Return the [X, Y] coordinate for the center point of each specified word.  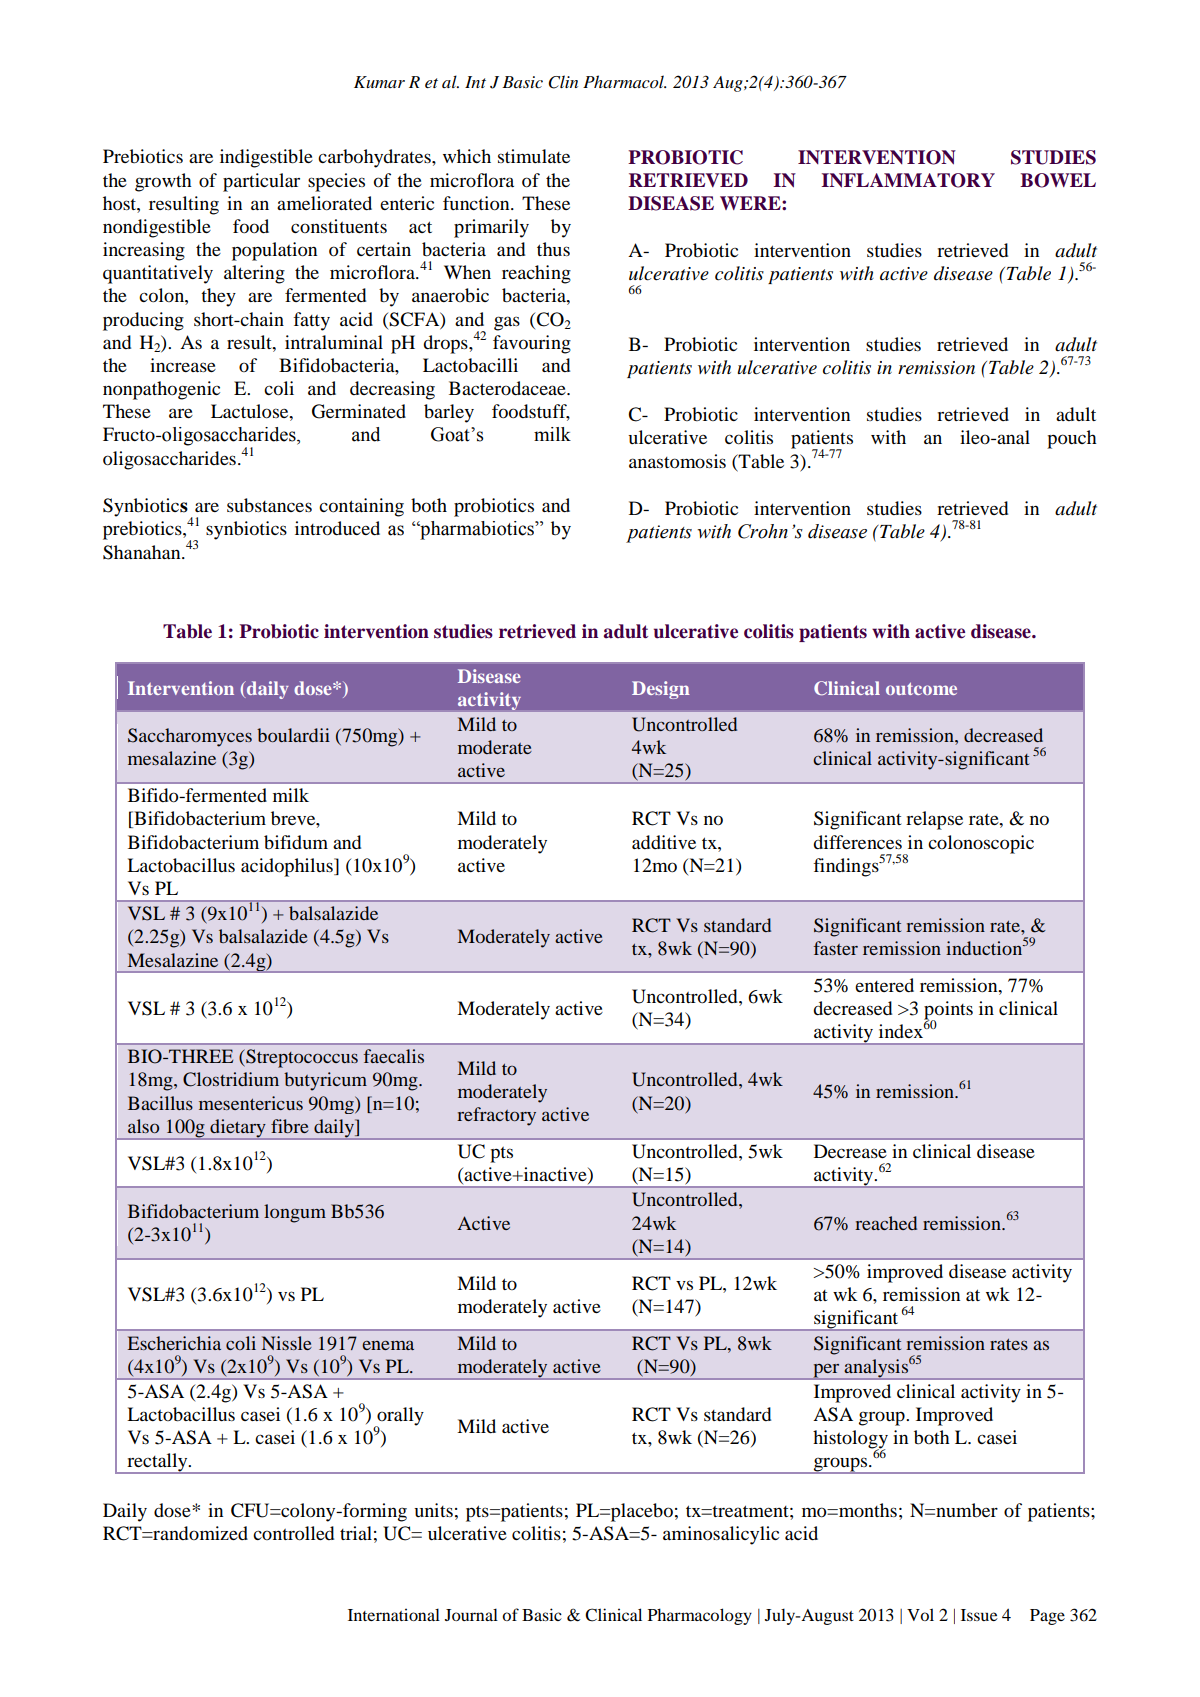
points [948, 1011]
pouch [1072, 439]
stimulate [534, 156]
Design [661, 690]
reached [886, 1223]
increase [183, 365]
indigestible [266, 158]
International [394, 1614]
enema [388, 1345]
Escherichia [174, 1343]
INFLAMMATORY [908, 180]
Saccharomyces [190, 737]
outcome [921, 688]
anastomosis [677, 461]
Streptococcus [301, 1058]
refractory [496, 1116]
